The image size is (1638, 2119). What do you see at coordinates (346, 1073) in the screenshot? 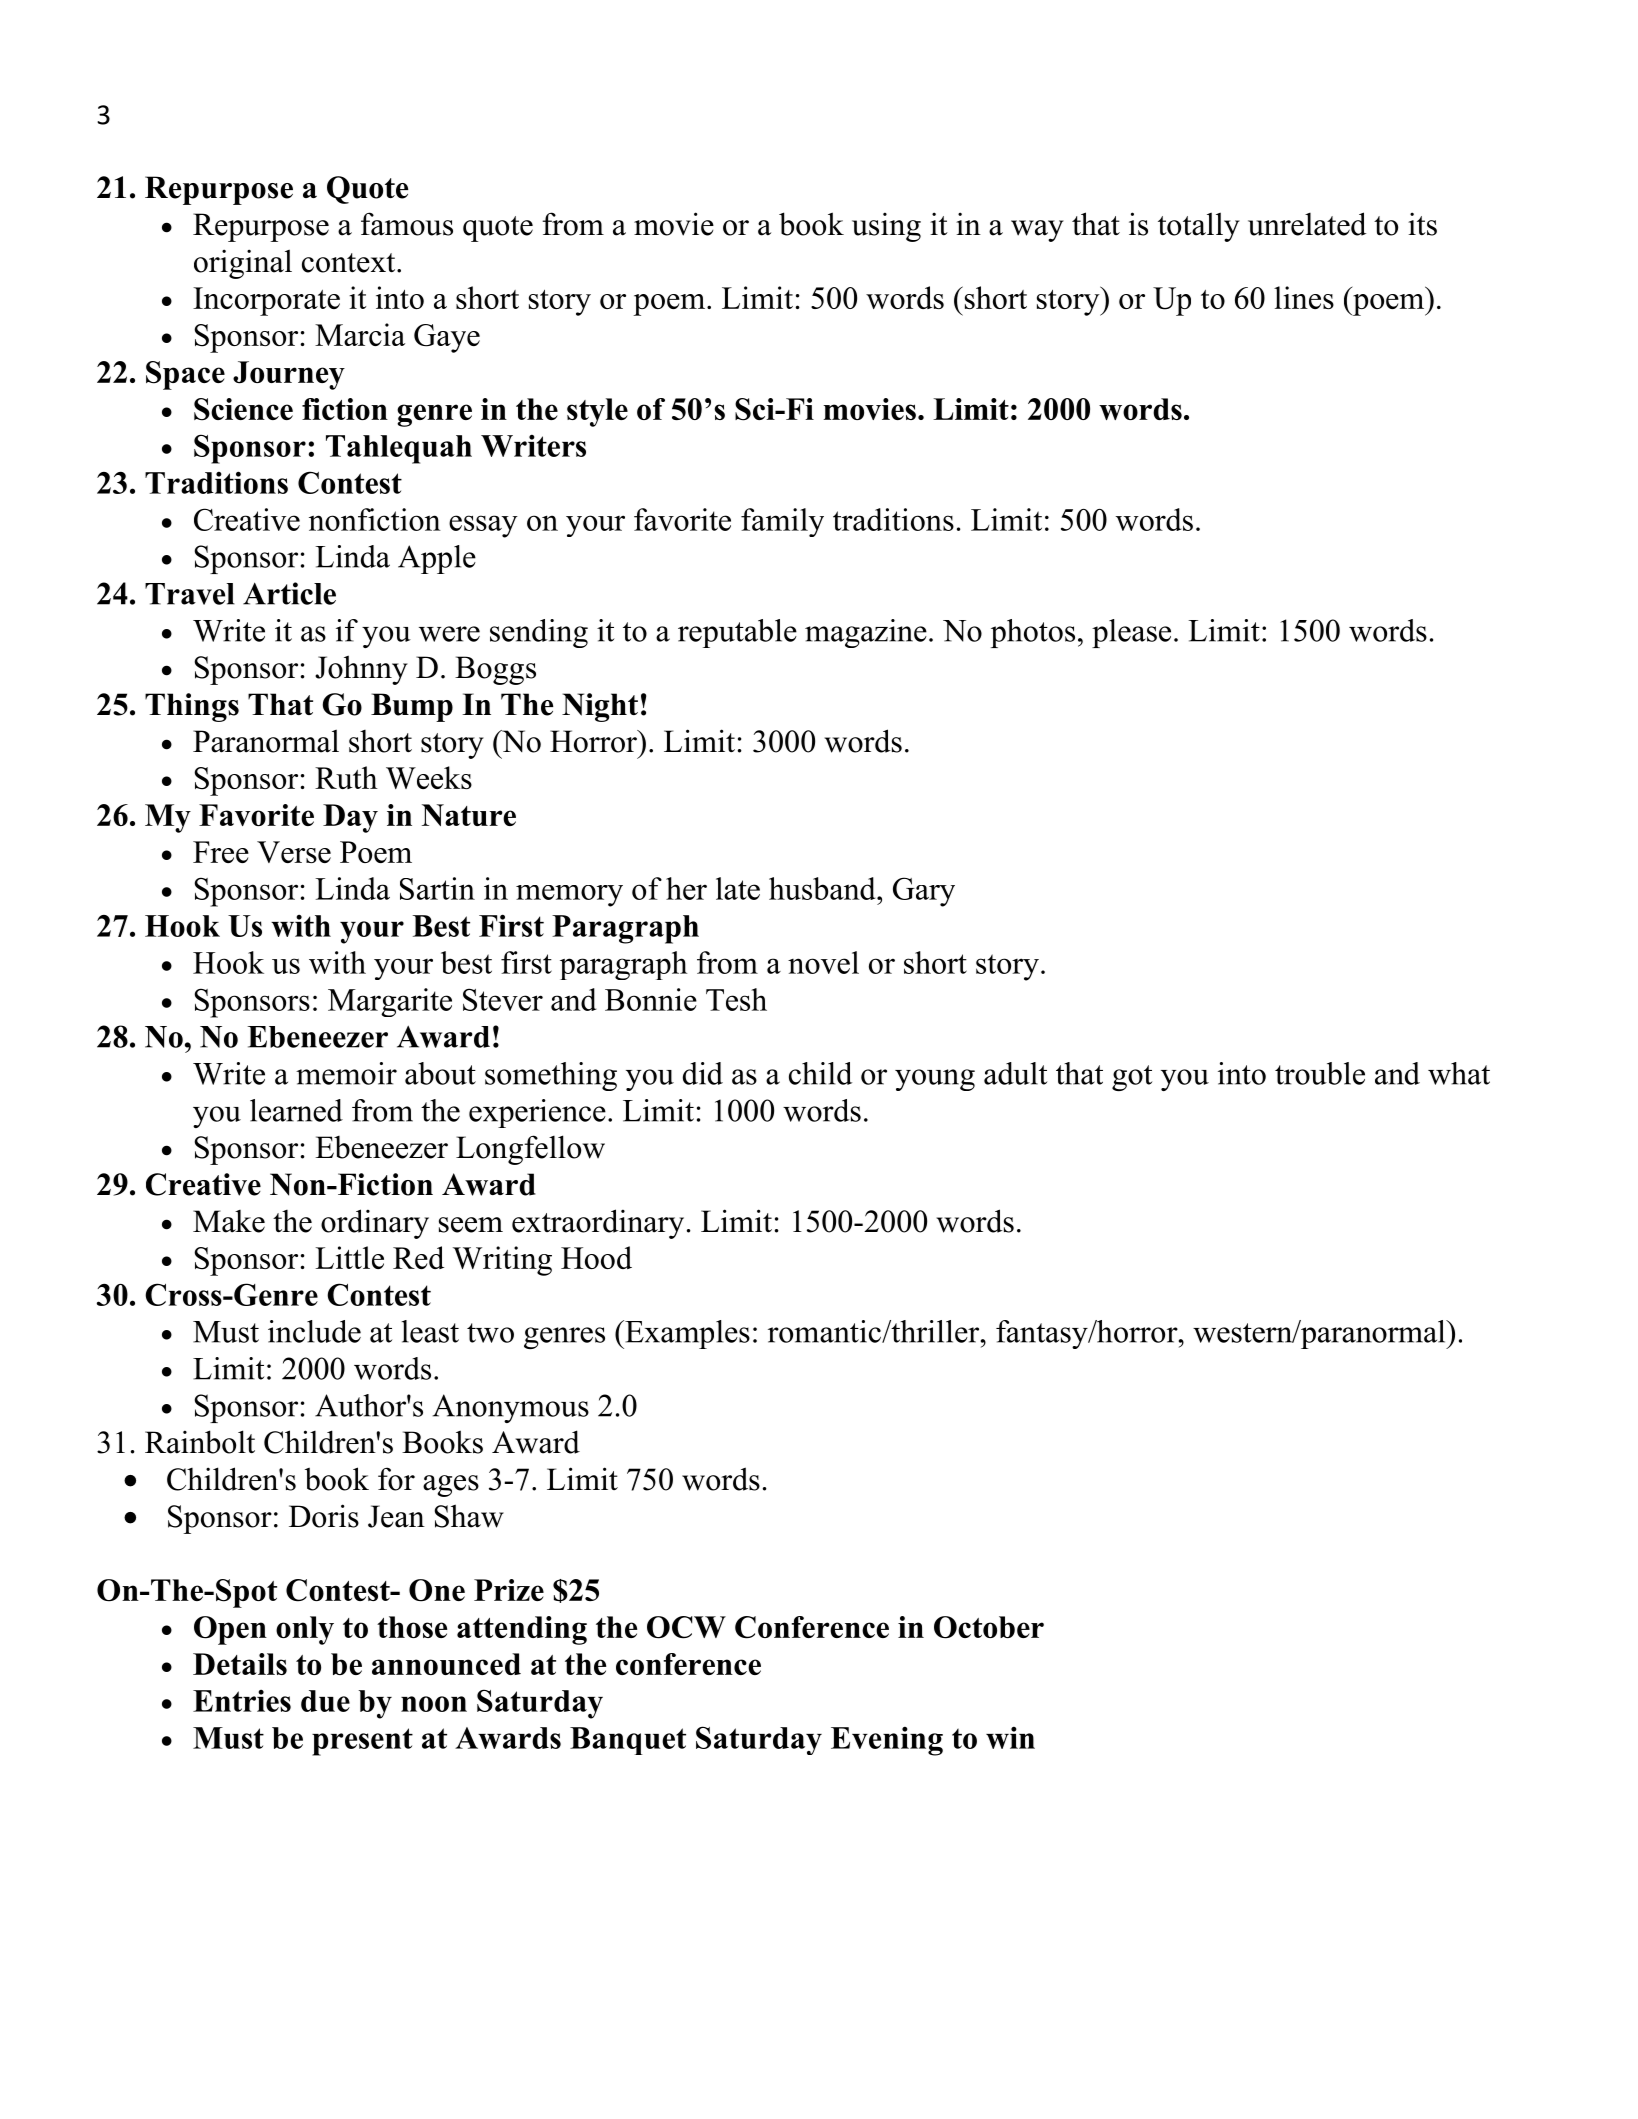
I see `memoir` at bounding box center [346, 1073].
